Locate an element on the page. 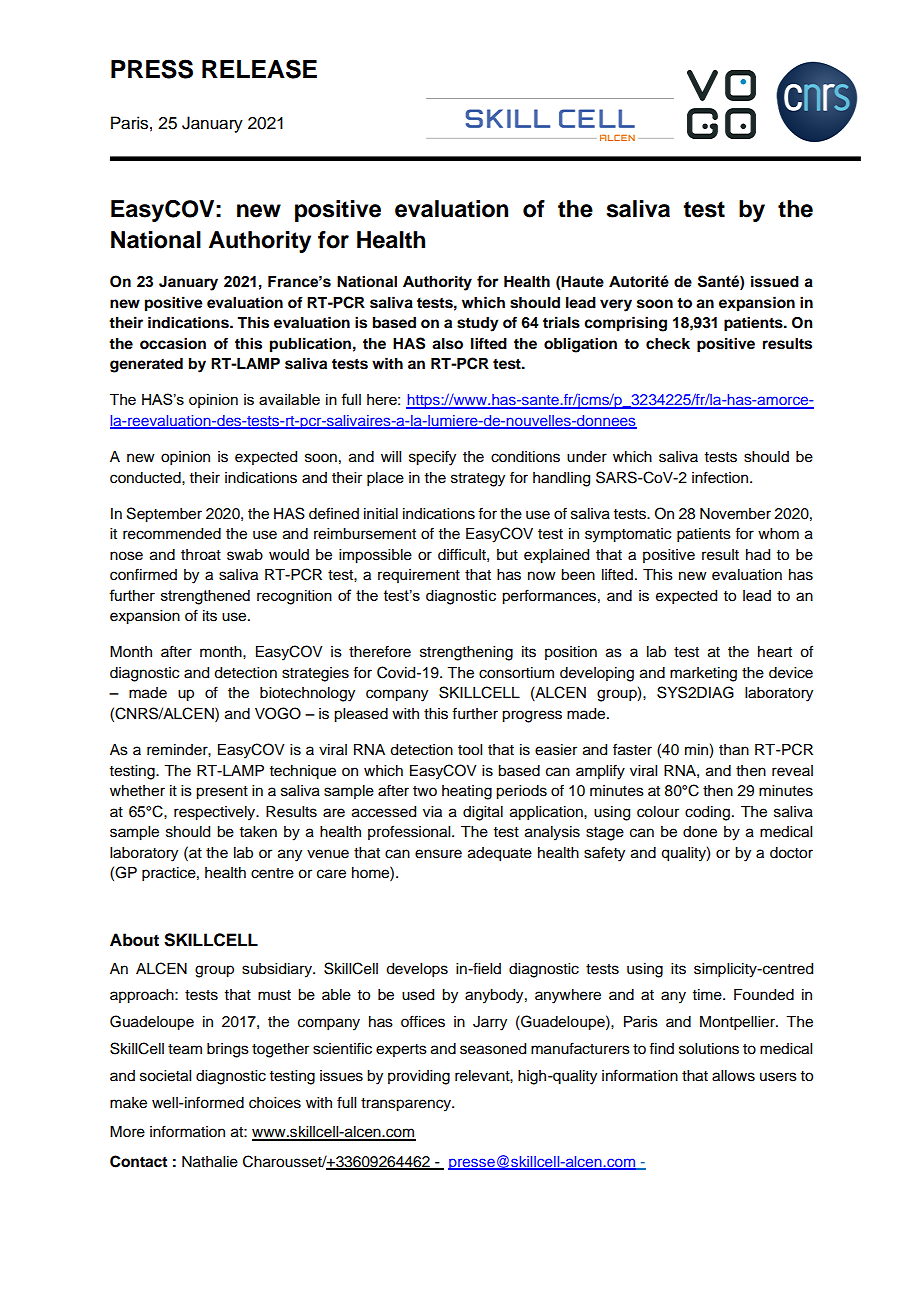 The width and height of the image is (924, 1308). issued is located at coordinates (775, 282).
